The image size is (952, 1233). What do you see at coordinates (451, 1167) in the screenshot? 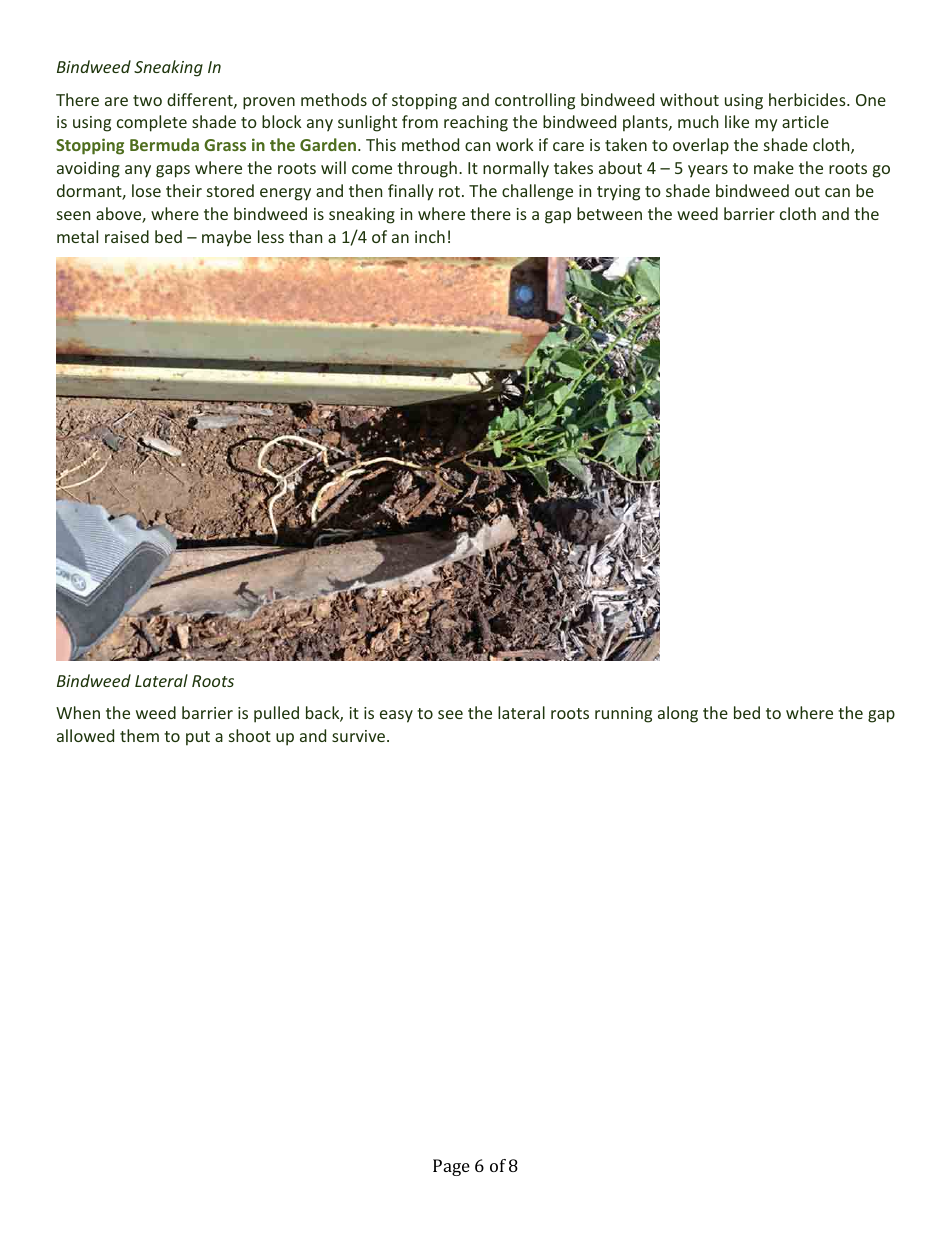
I see `Page` at bounding box center [451, 1167].
